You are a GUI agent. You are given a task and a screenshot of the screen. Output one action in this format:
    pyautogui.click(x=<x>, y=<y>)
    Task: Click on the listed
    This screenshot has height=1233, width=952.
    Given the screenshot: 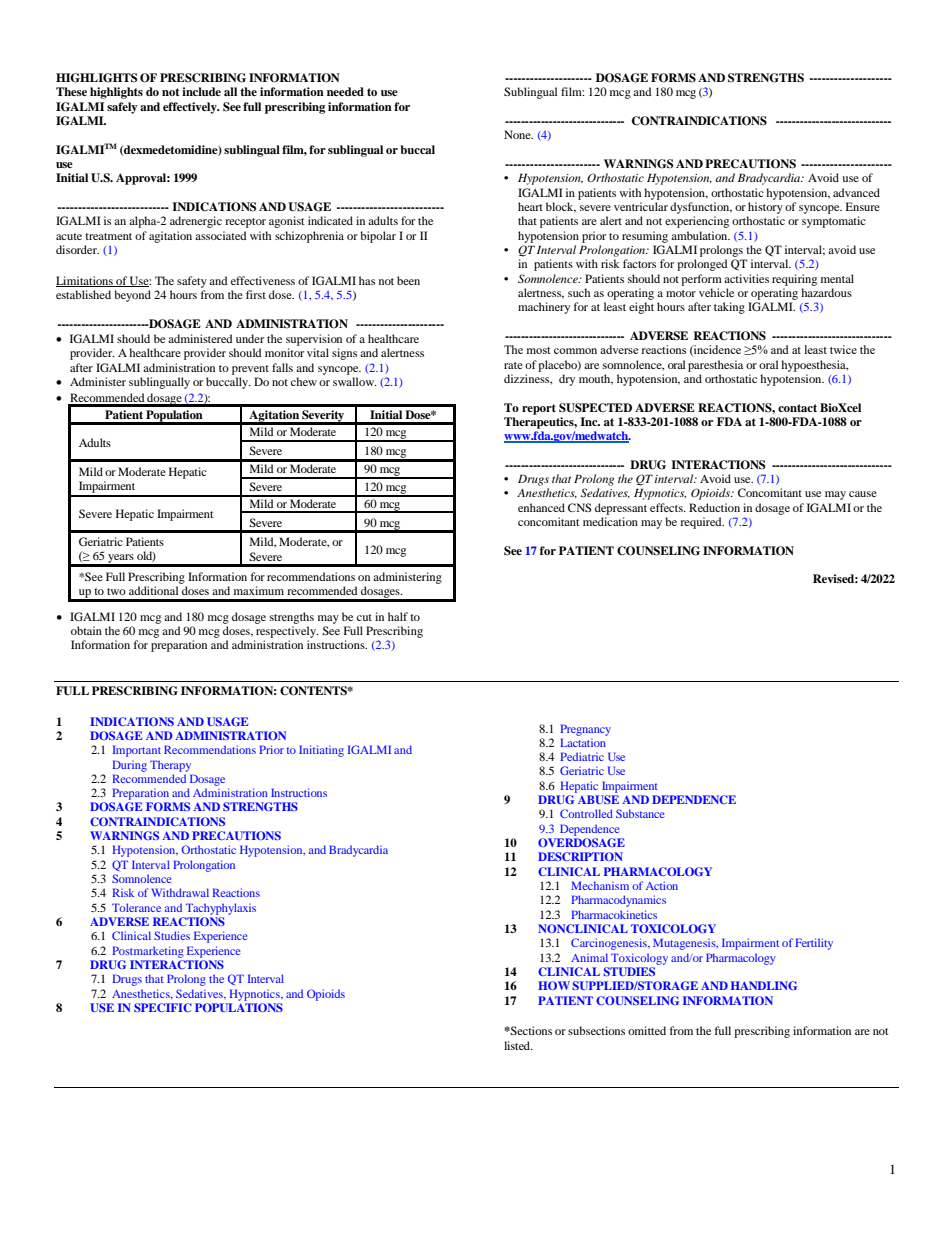 What is the action you would take?
    pyautogui.click(x=518, y=1045)
